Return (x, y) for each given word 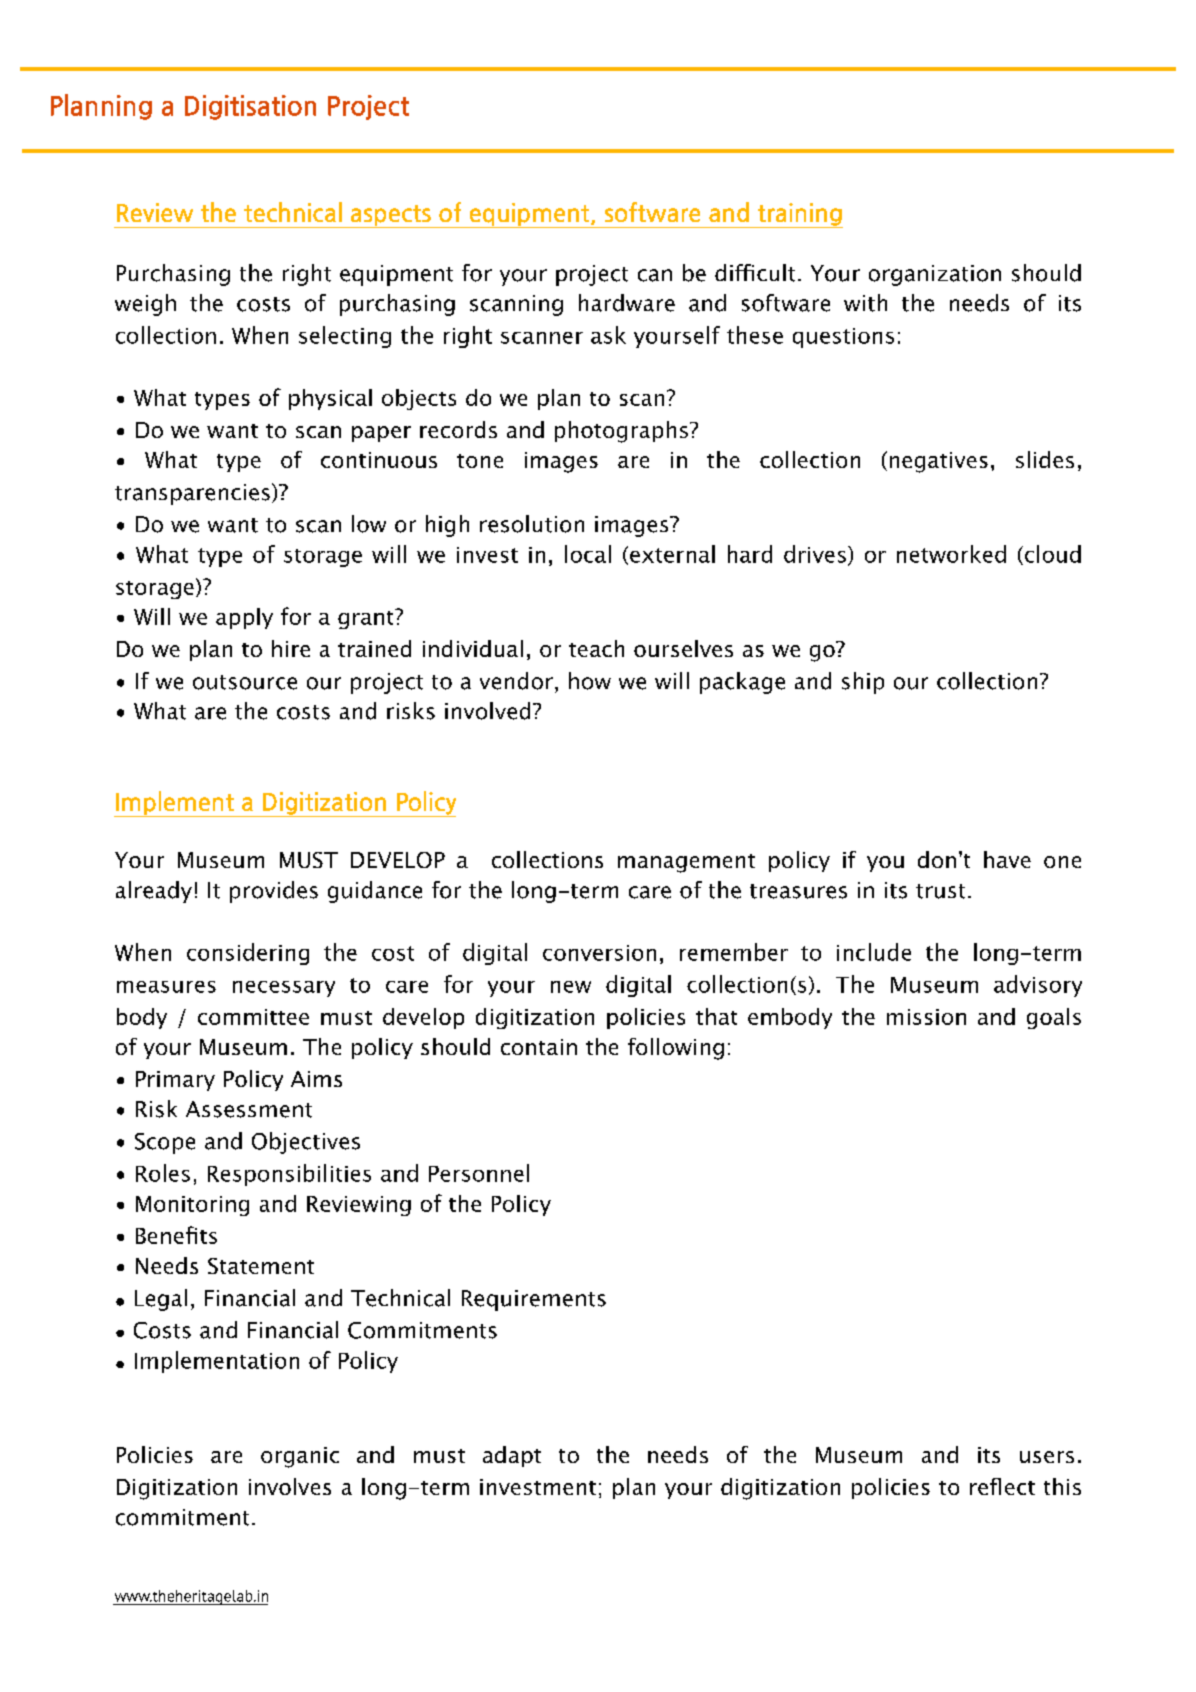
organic (300, 1457)
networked (951, 554)
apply (244, 618)
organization (935, 275)
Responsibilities (289, 1175)
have (1007, 859)
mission (926, 1017)
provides (274, 892)
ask (608, 335)
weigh (145, 305)
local (588, 554)
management (686, 863)
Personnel (479, 1173)
